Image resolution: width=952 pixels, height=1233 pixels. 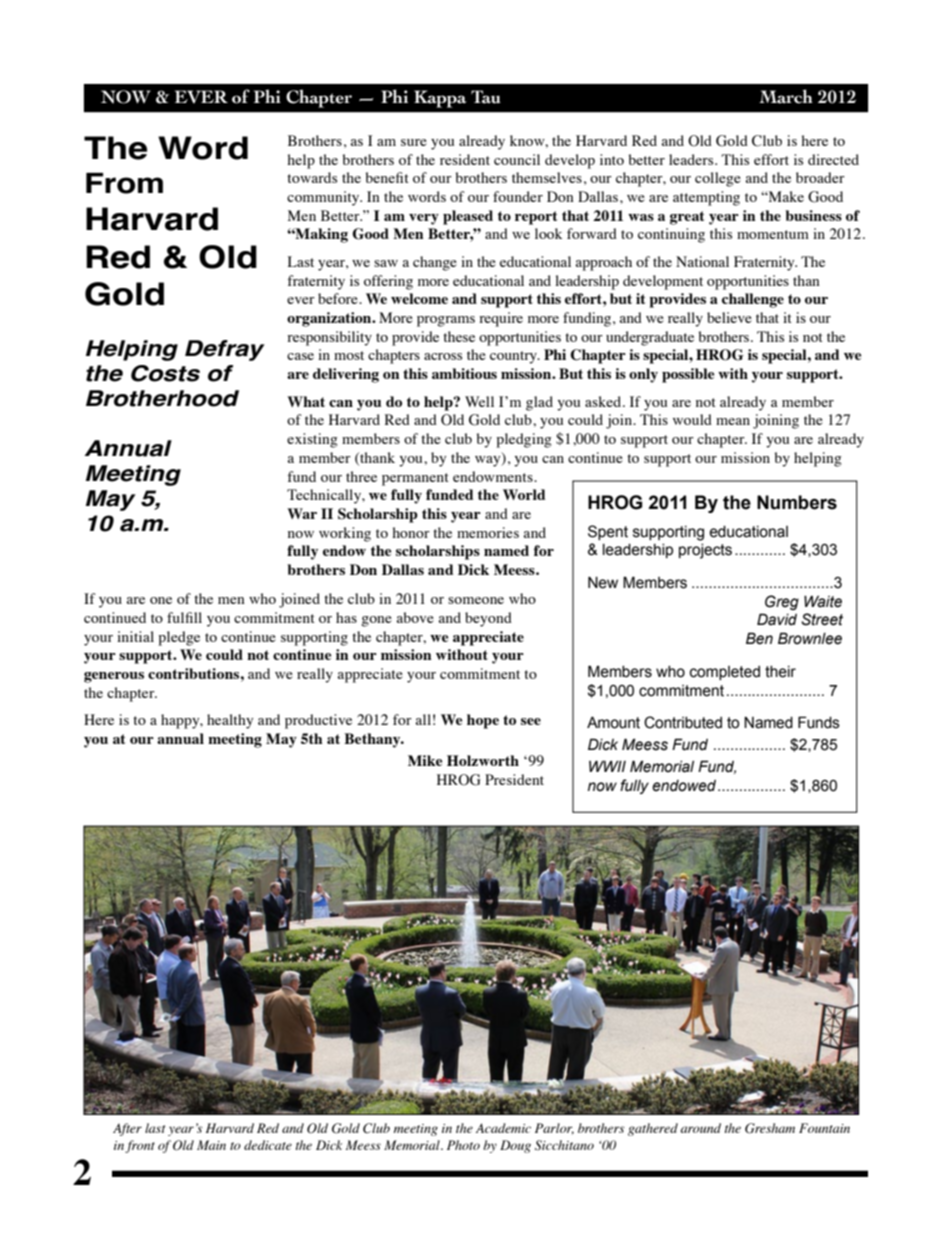 I want to click on Tau, so click(x=486, y=97).
